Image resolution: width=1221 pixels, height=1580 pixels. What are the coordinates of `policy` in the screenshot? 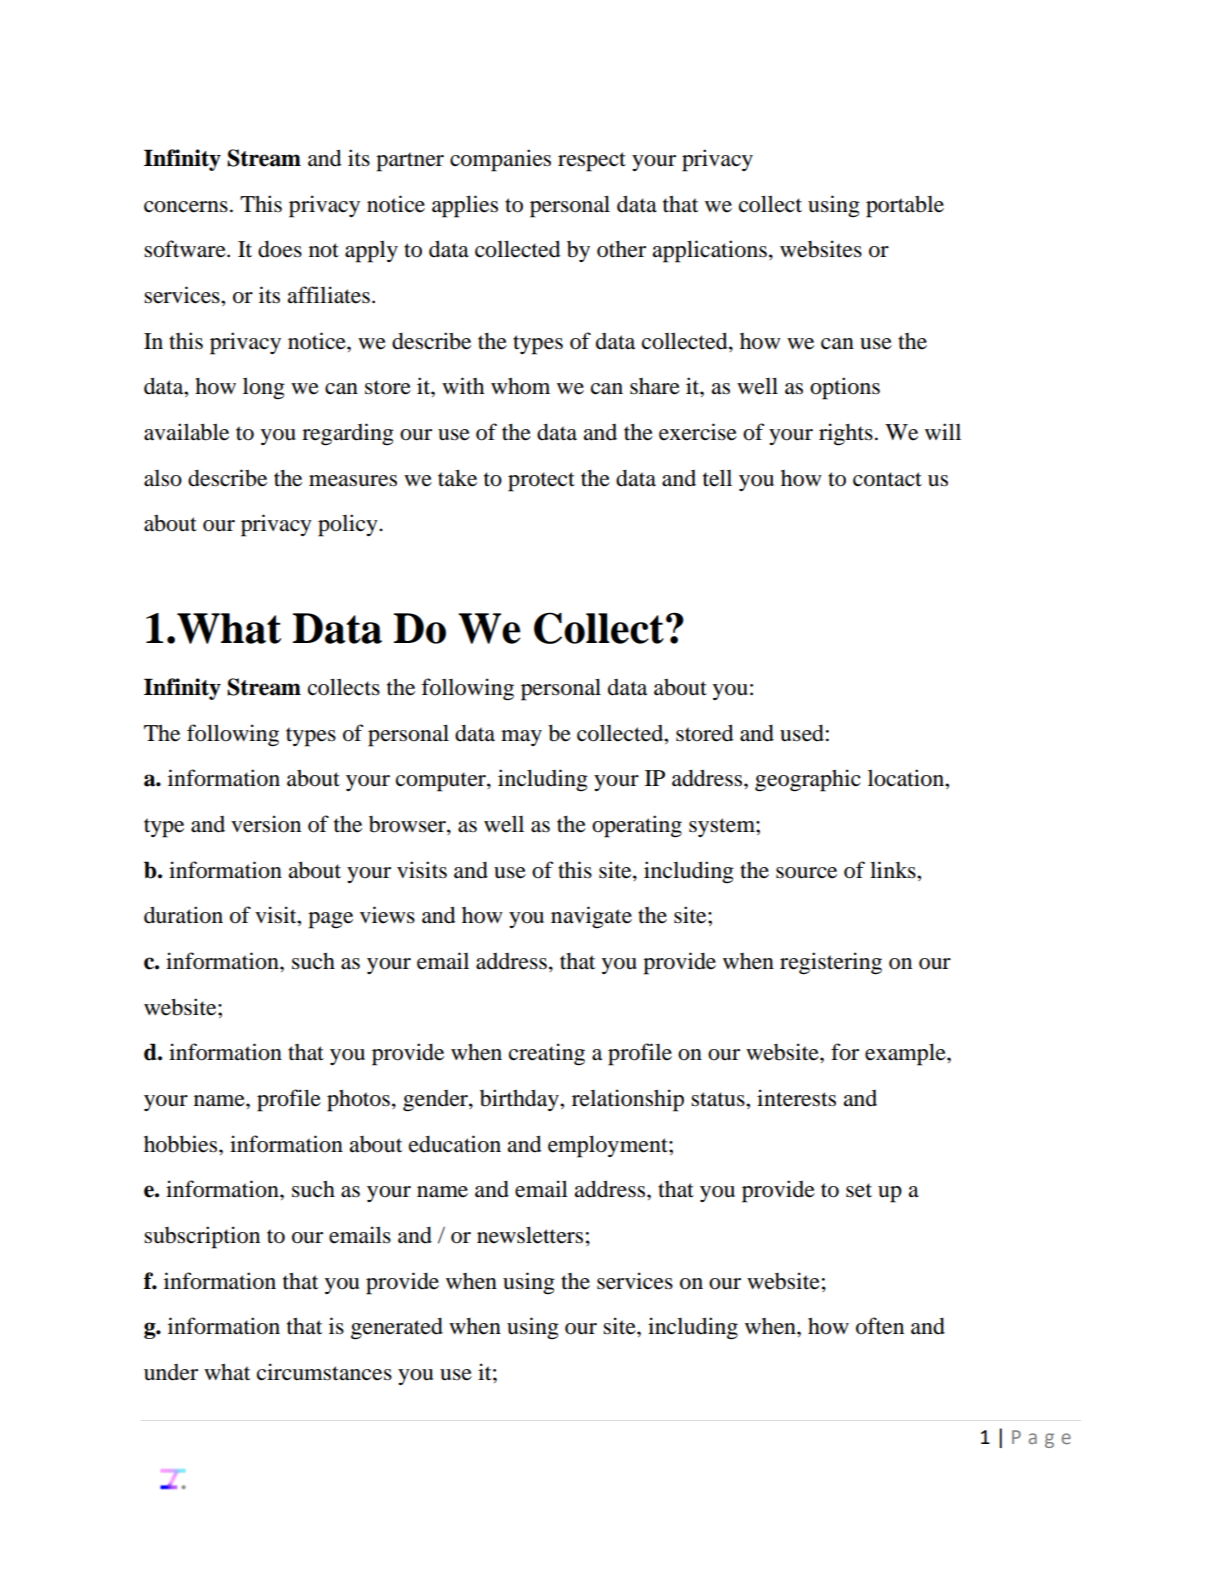 It's located at (349, 525).
